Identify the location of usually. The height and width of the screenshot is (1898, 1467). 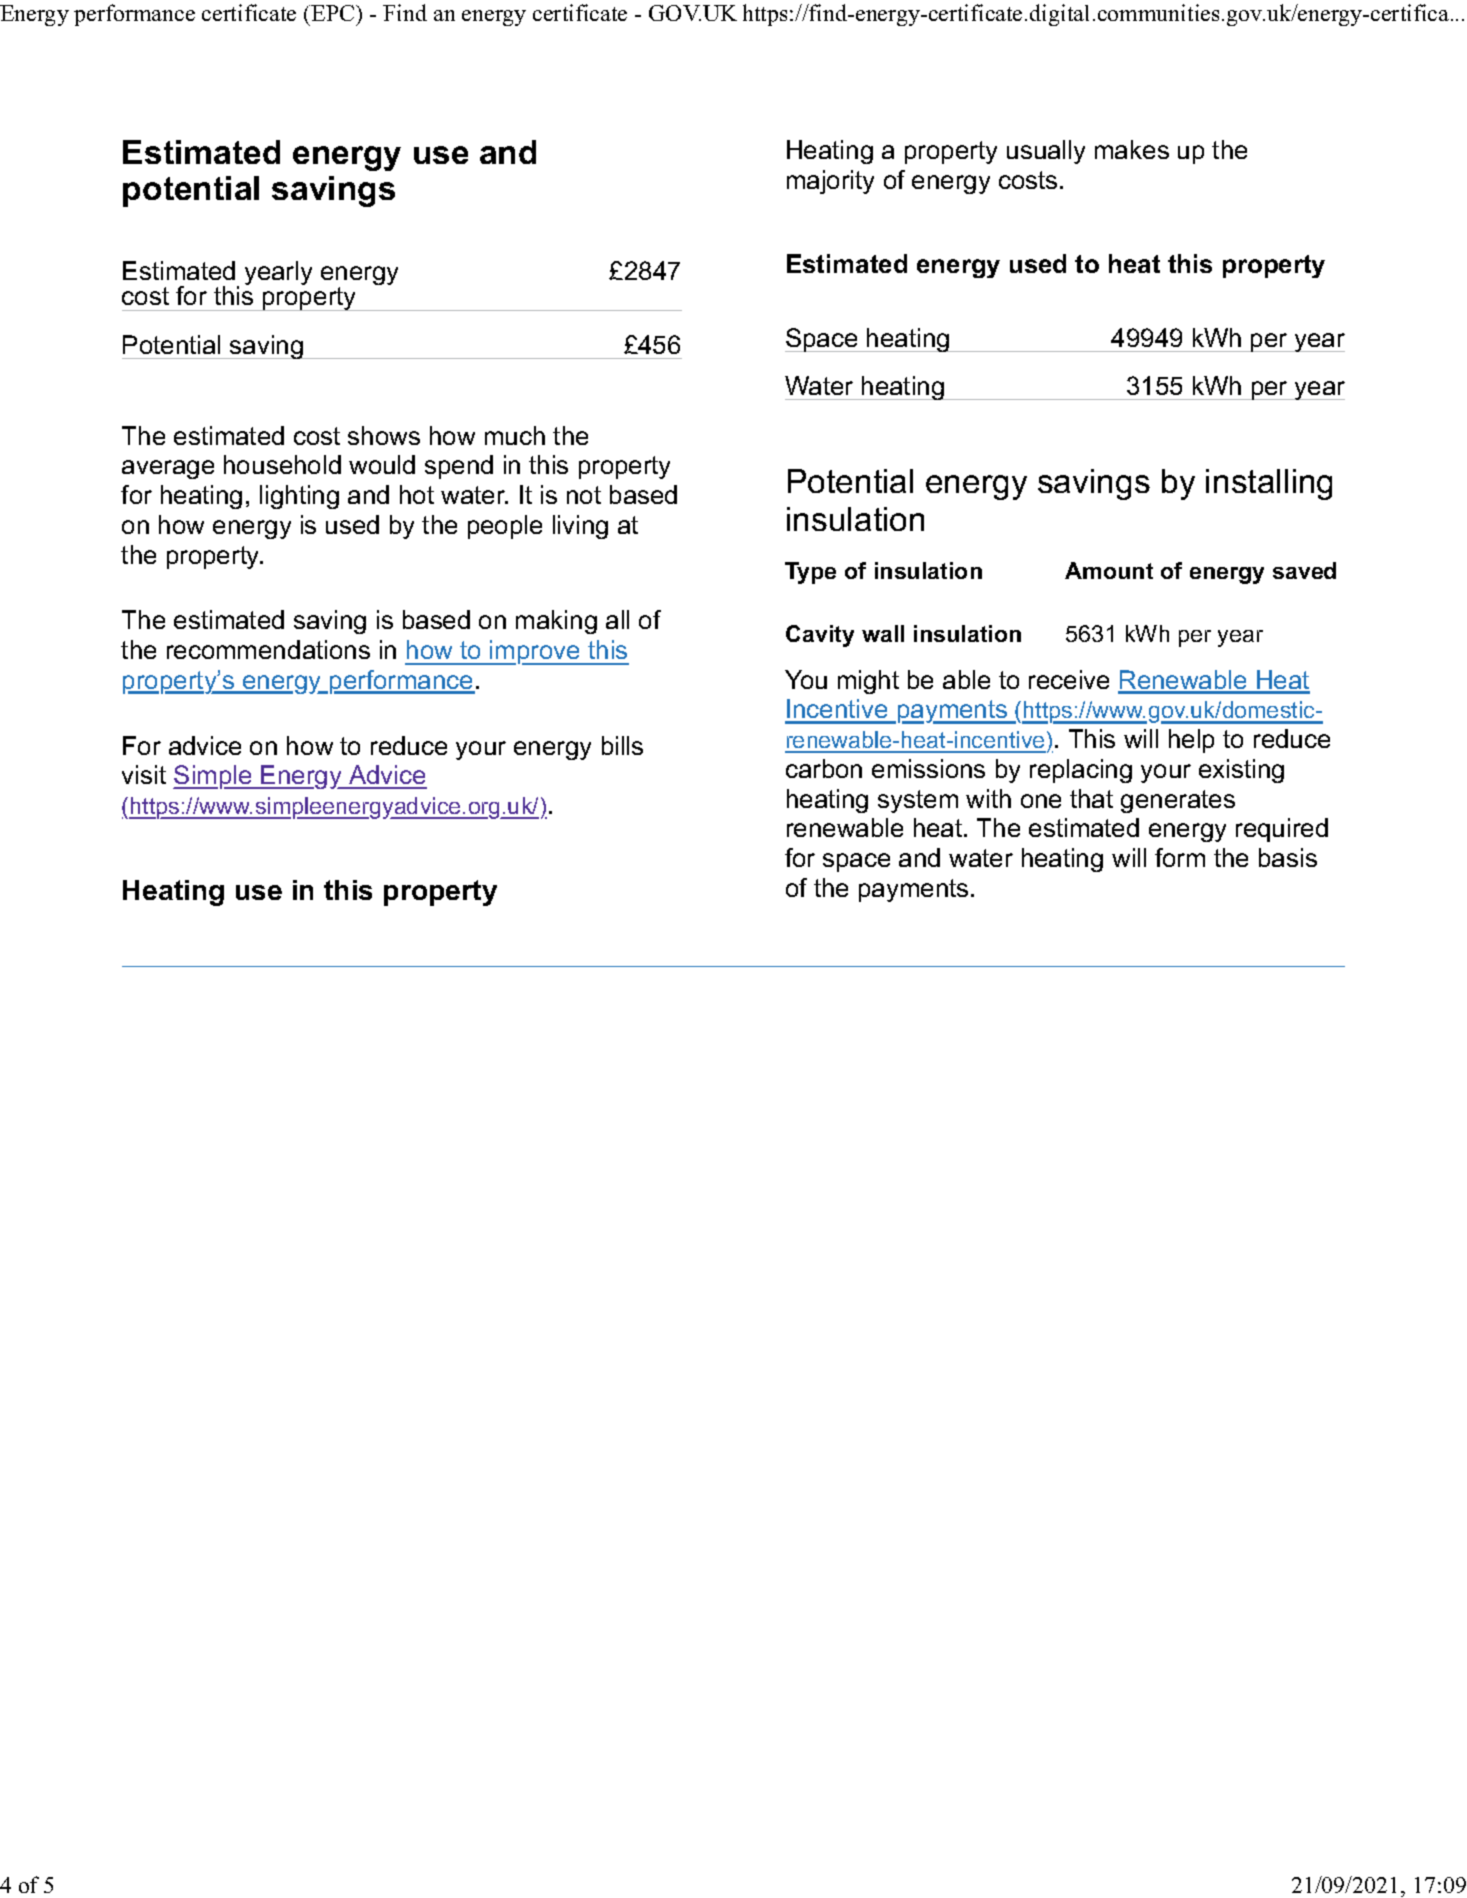
(1046, 152).
